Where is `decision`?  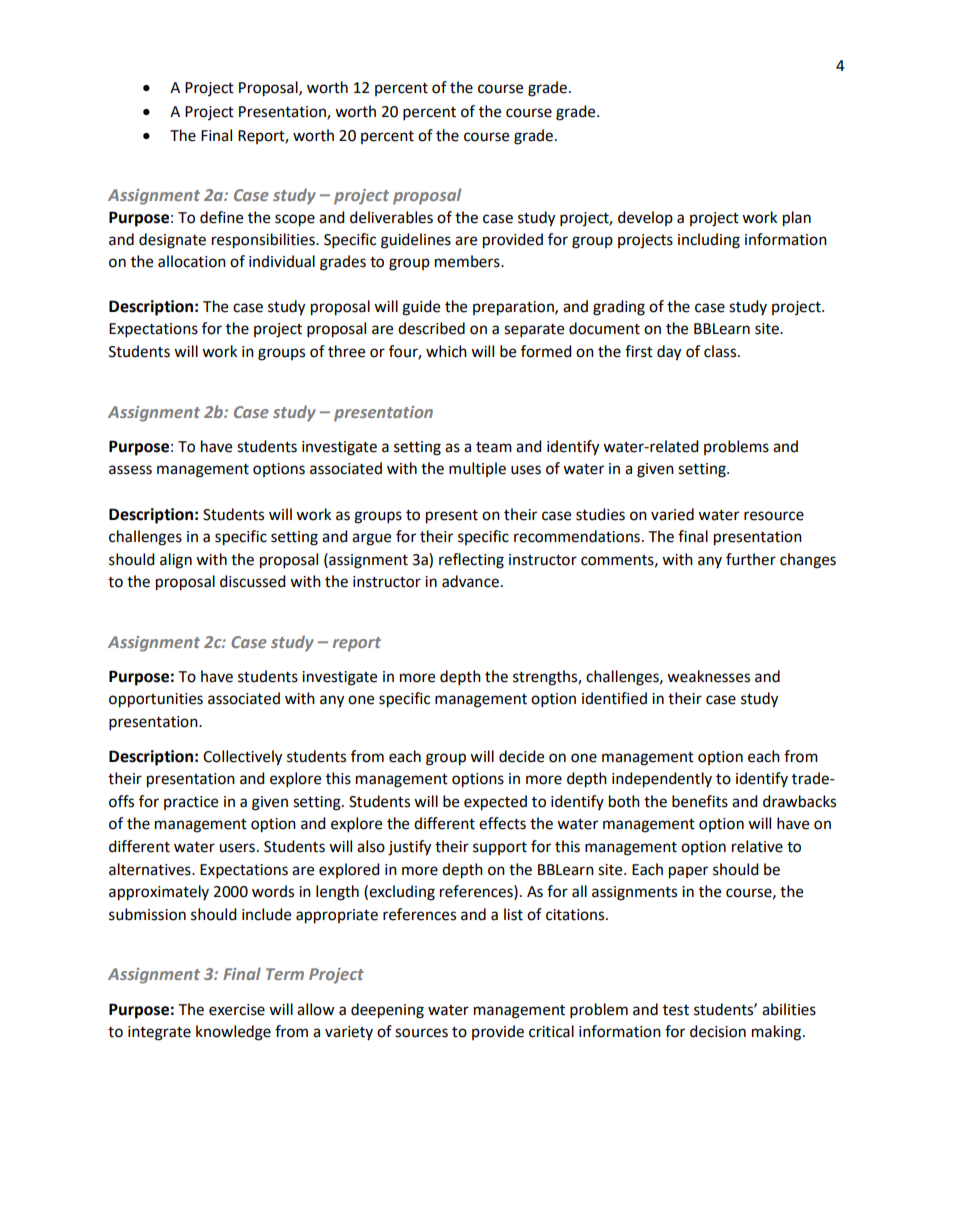 decision is located at coordinates (718, 1031).
